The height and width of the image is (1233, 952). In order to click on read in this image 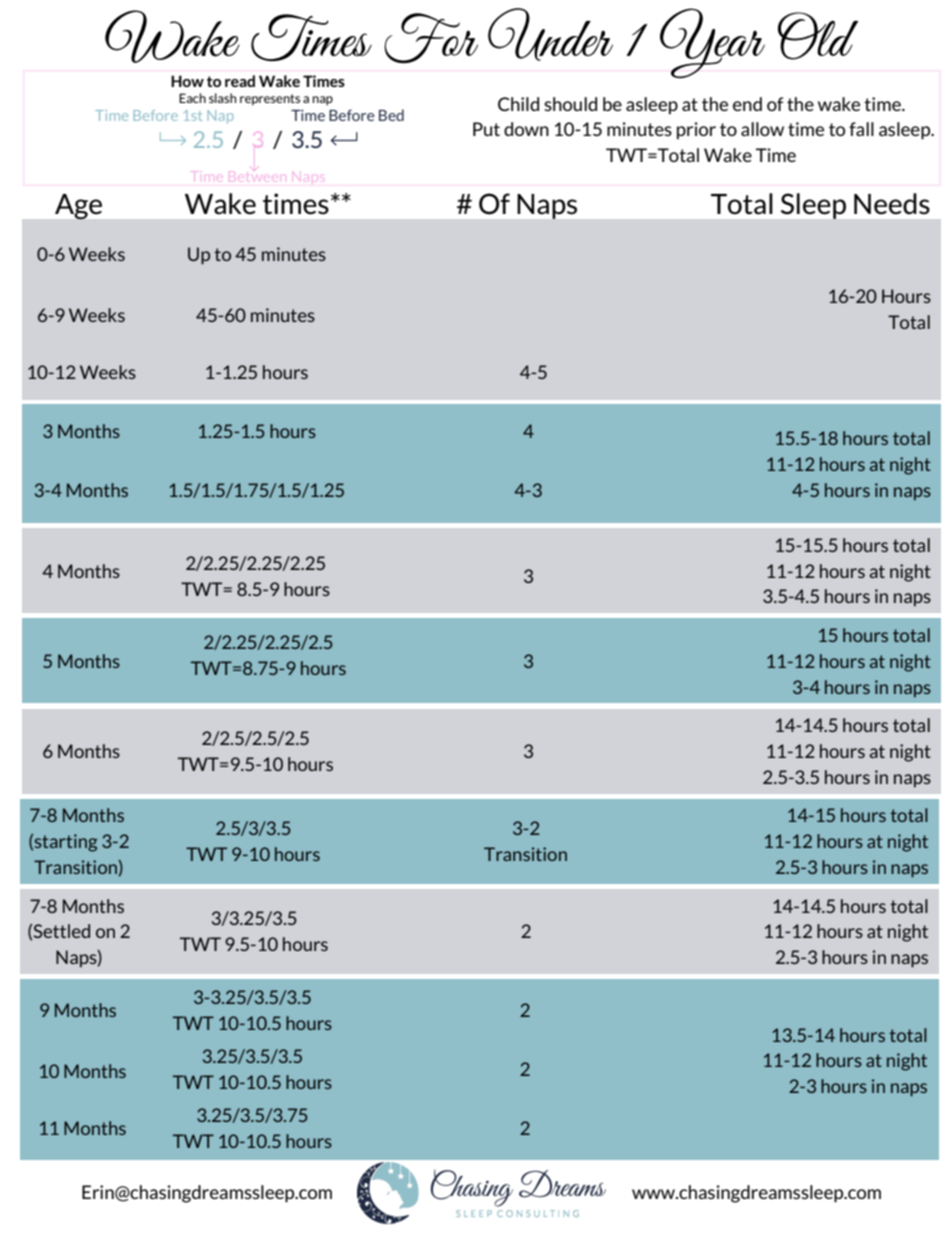, I will do `click(240, 81)`.
